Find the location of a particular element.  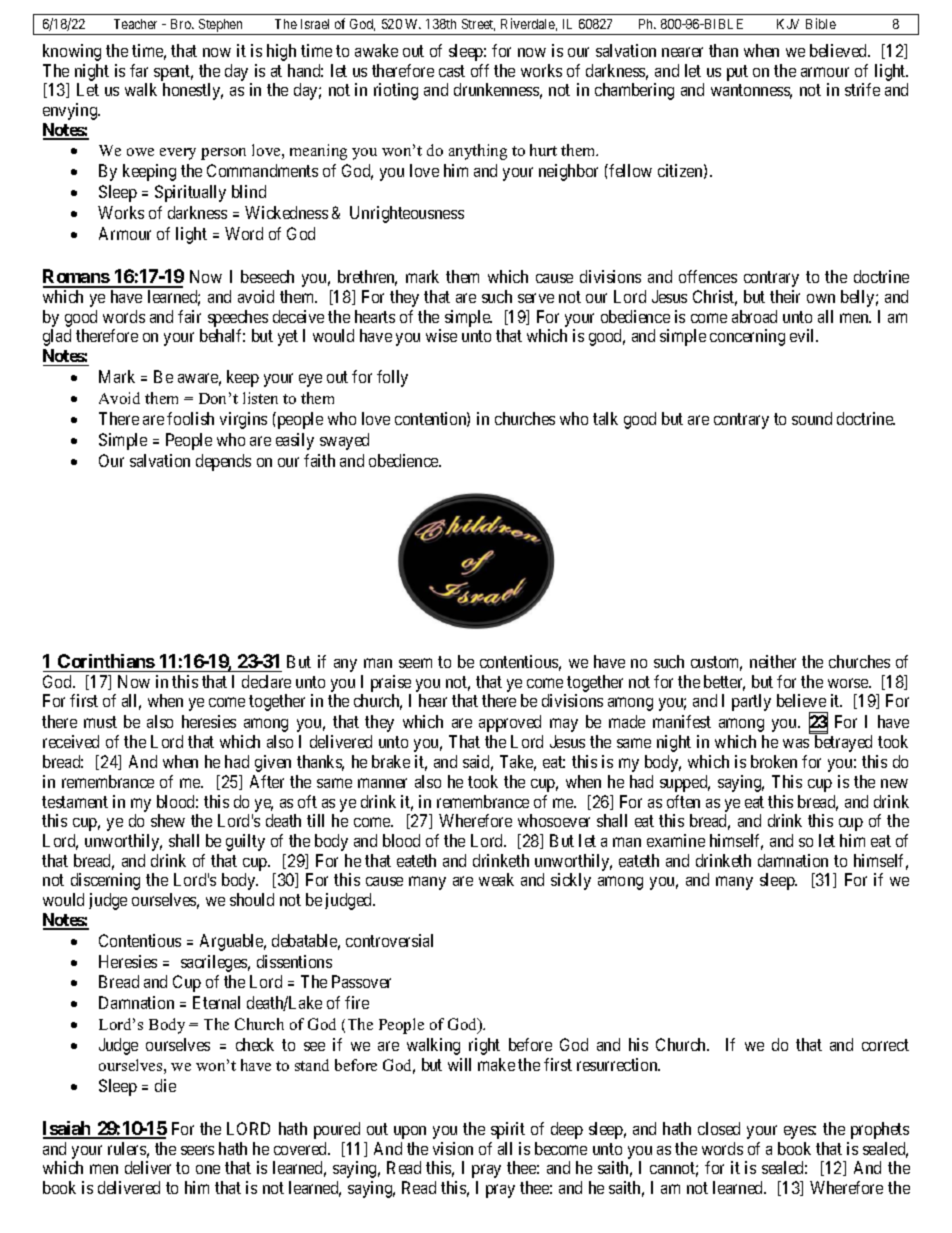

evil is located at coordinates (804, 335).
